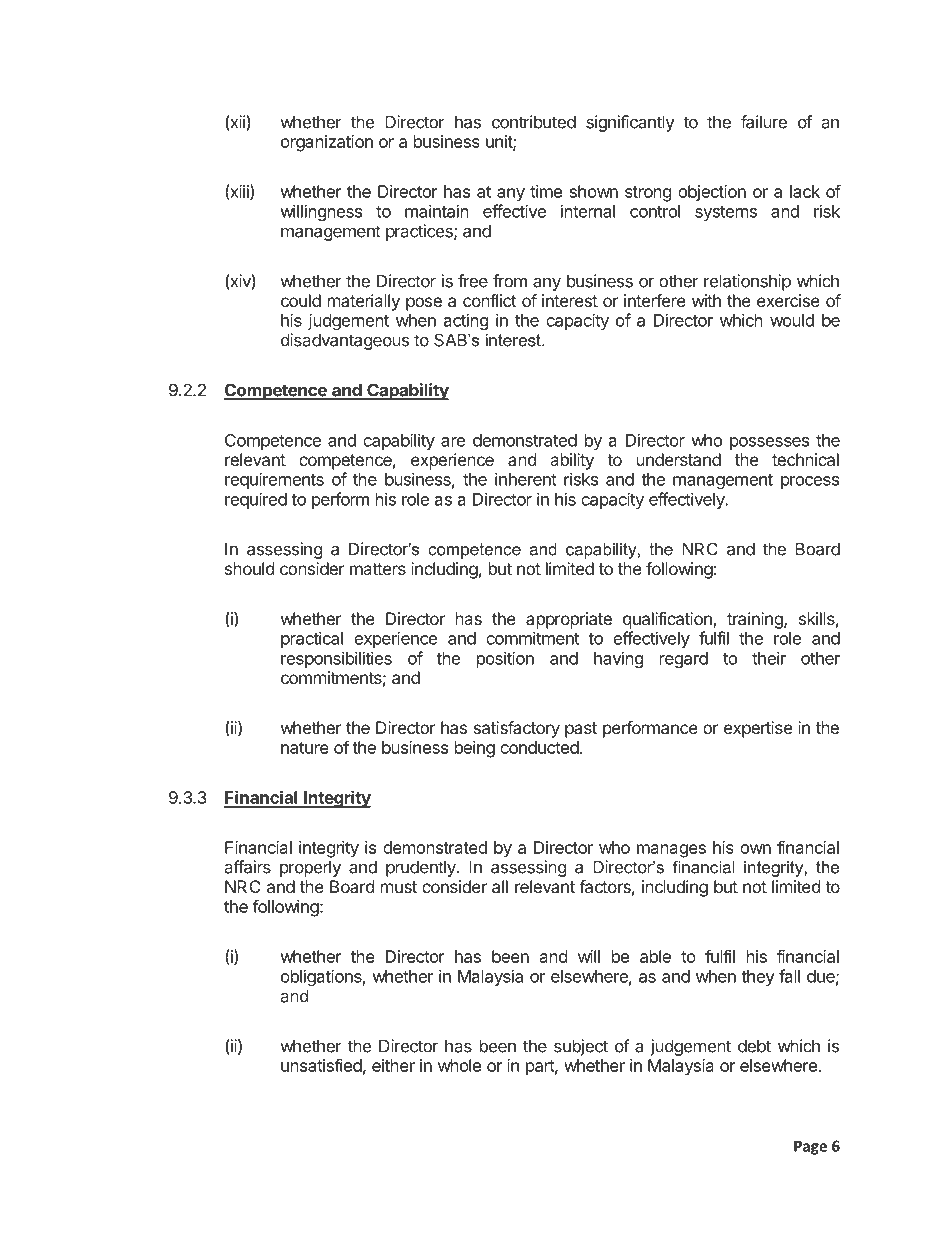 The width and height of the page is (952, 1233). What do you see at coordinates (534, 122) in the page?
I see `contributed` at bounding box center [534, 122].
